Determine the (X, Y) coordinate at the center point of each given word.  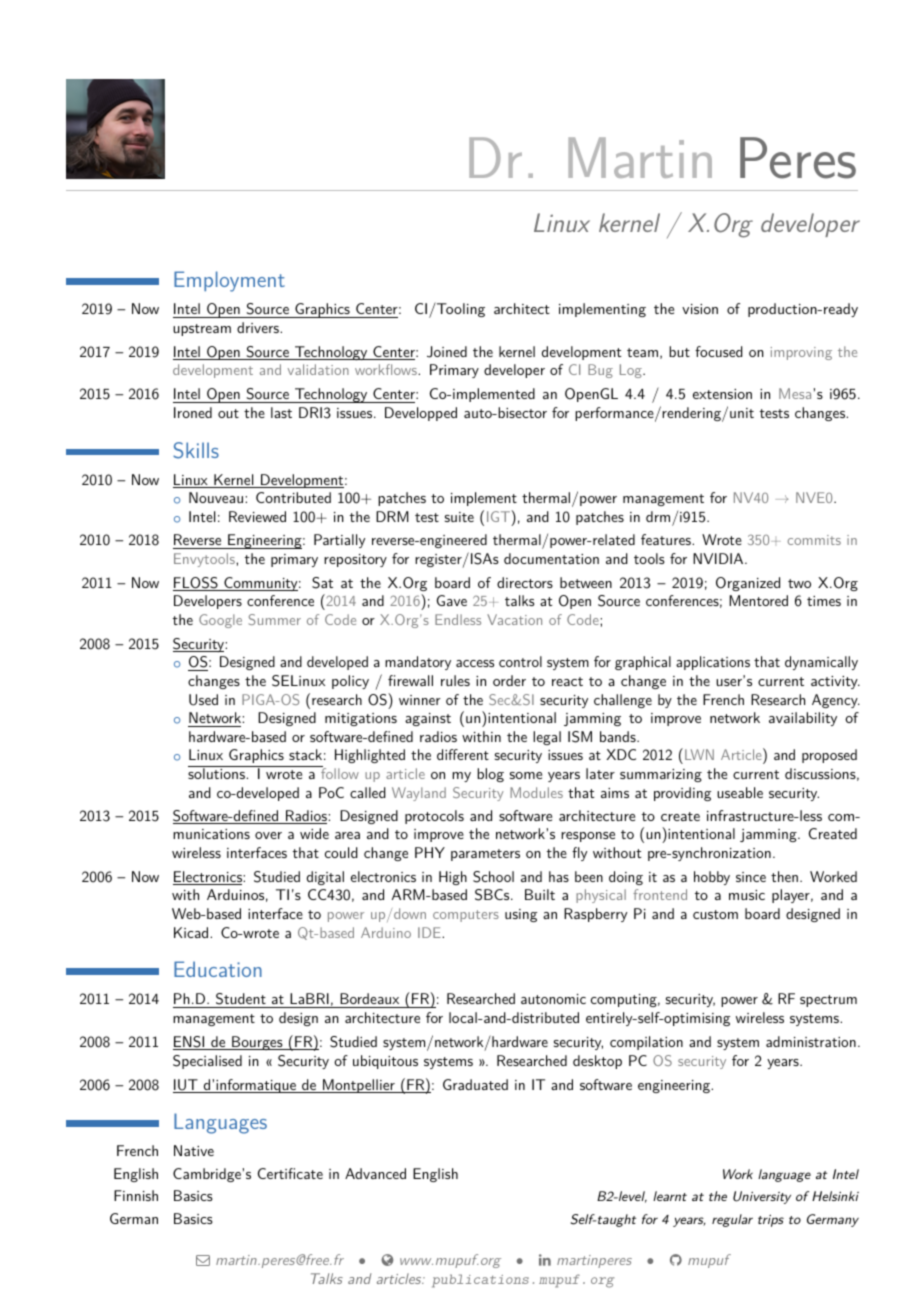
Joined (447, 352)
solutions (217, 772)
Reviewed (257, 516)
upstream (202, 330)
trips (771, 1221)
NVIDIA (718, 558)
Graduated (475, 1084)
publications (480, 1281)
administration (811, 1041)
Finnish (136, 1195)
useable (740, 792)
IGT (499, 516)
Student (241, 1000)
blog (490, 775)
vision (700, 309)
